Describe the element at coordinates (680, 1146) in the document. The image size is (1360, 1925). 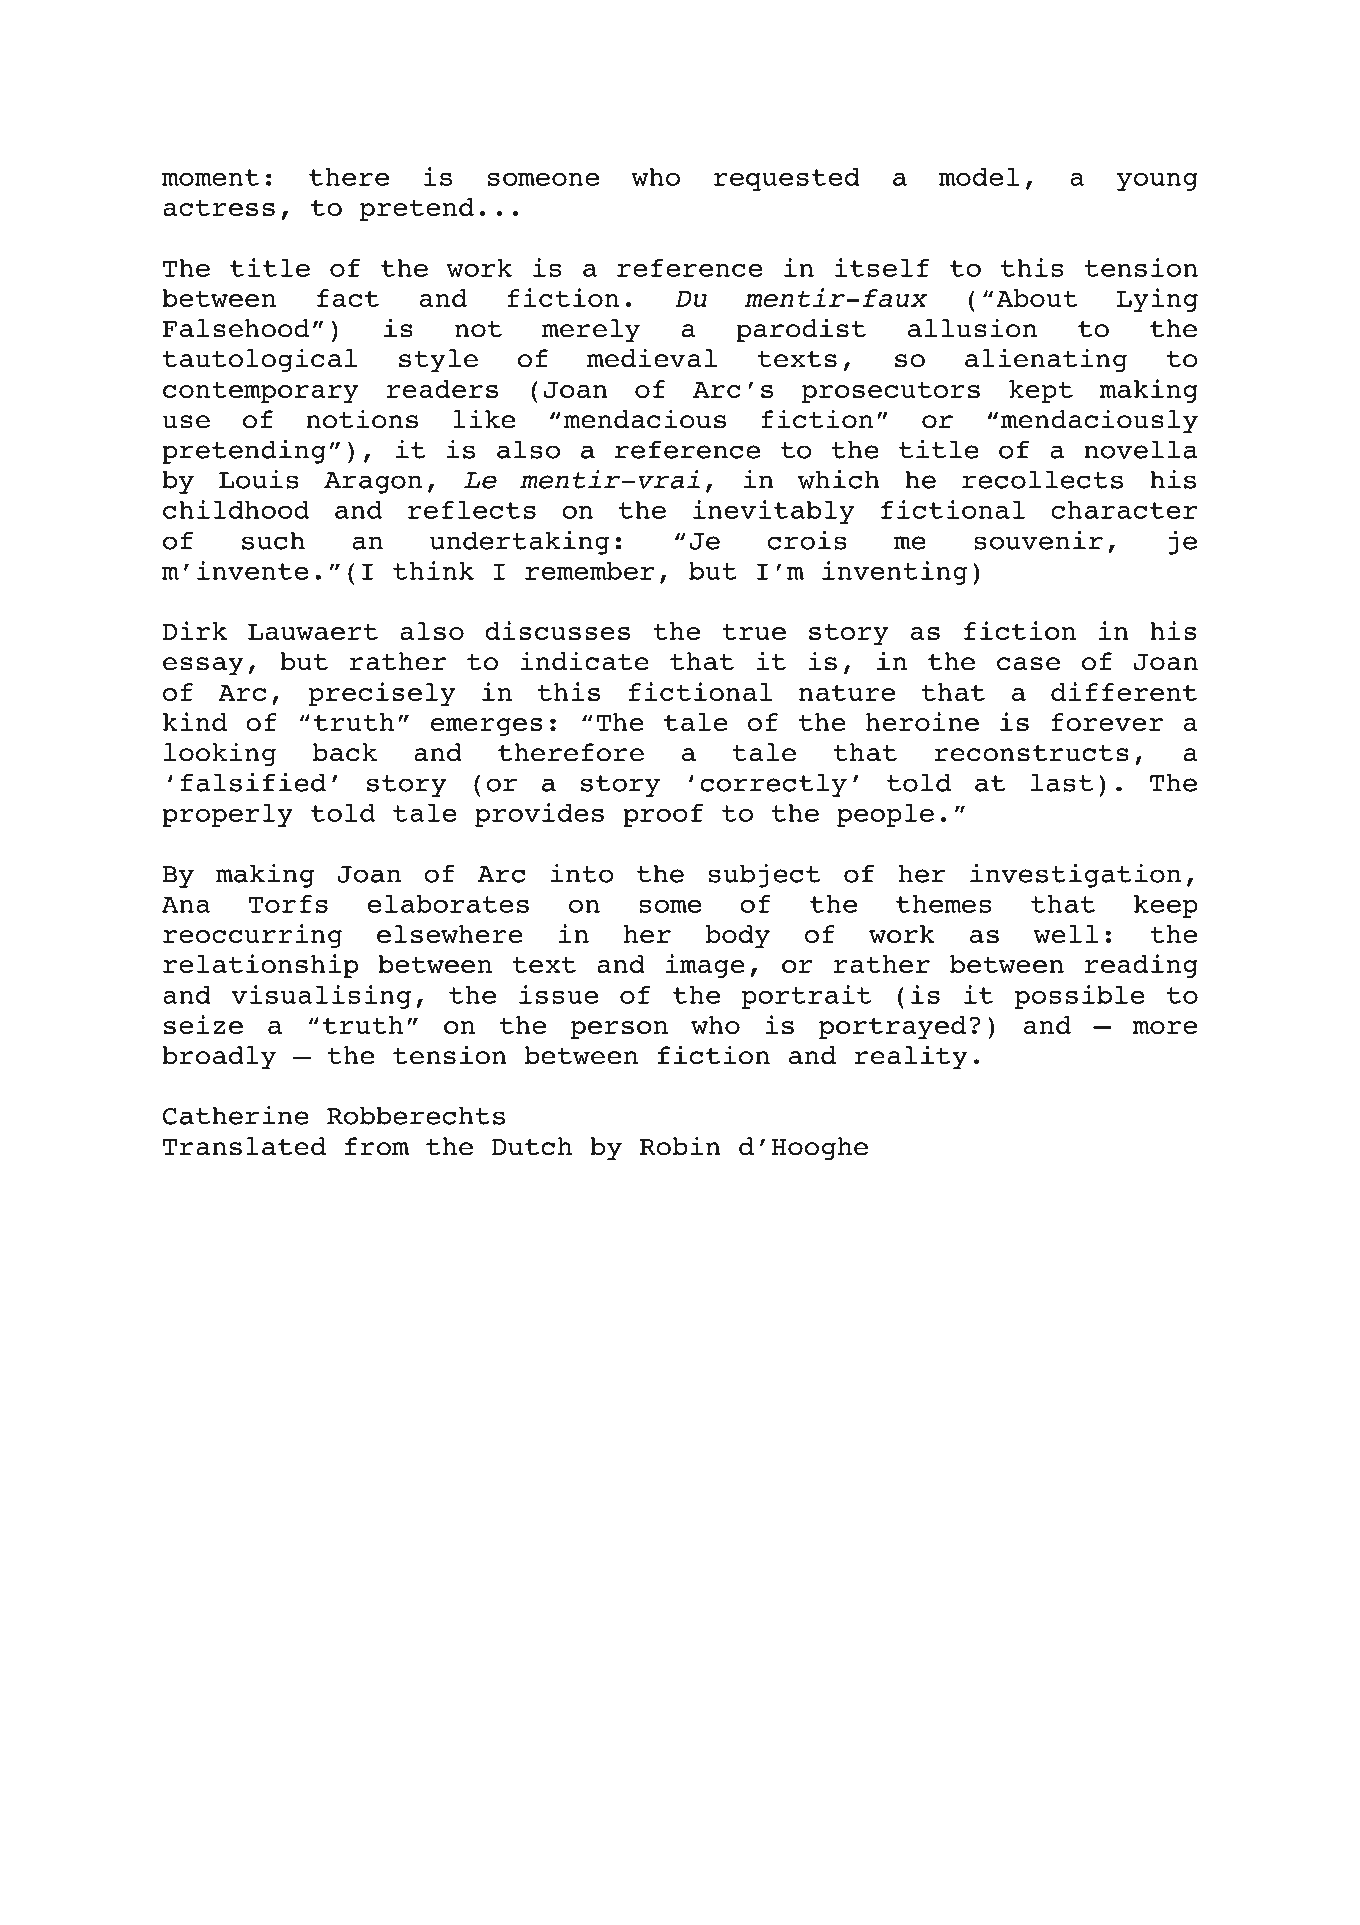
I see `Robin` at that location.
